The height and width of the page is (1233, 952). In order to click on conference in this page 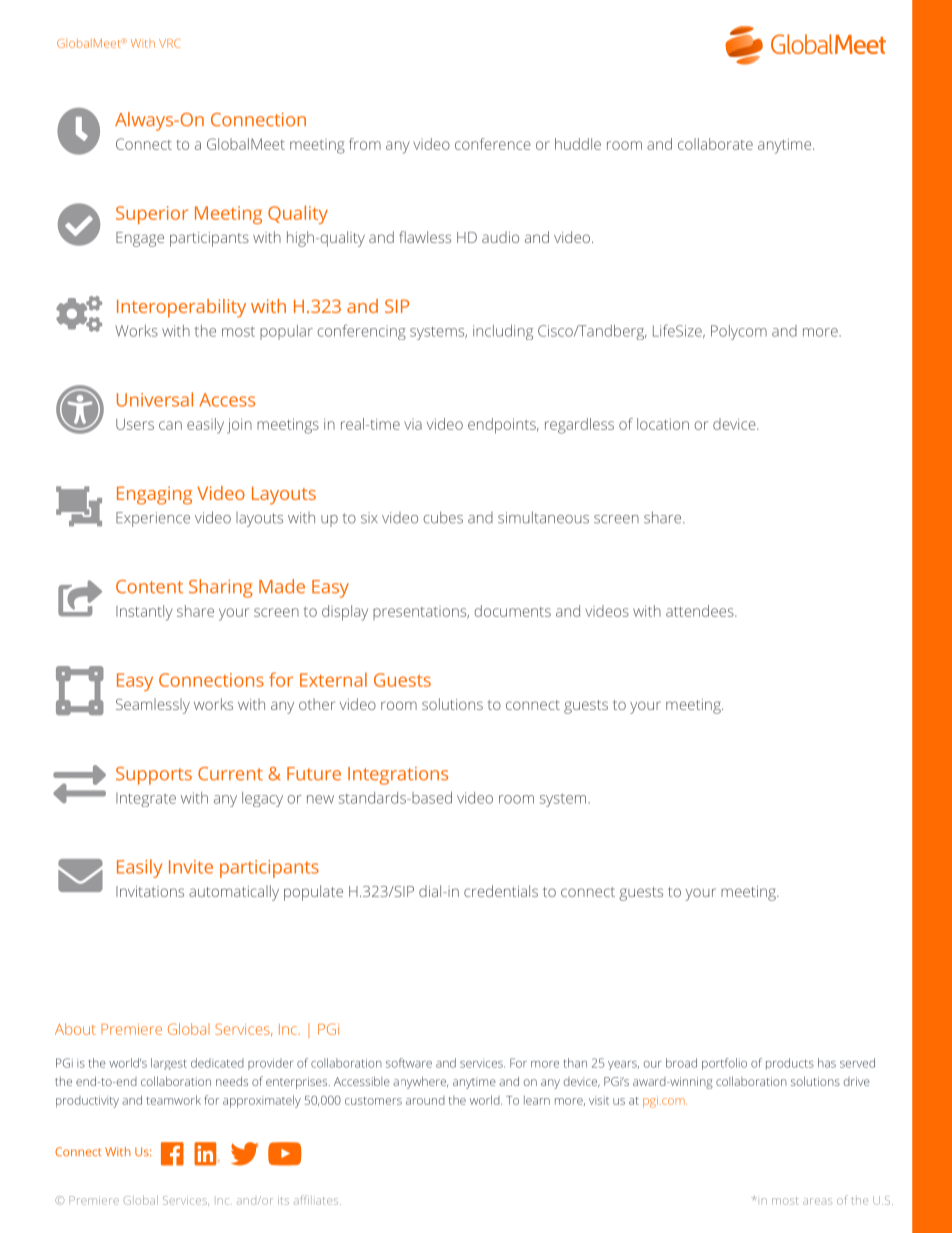, I will do `click(493, 144)`.
